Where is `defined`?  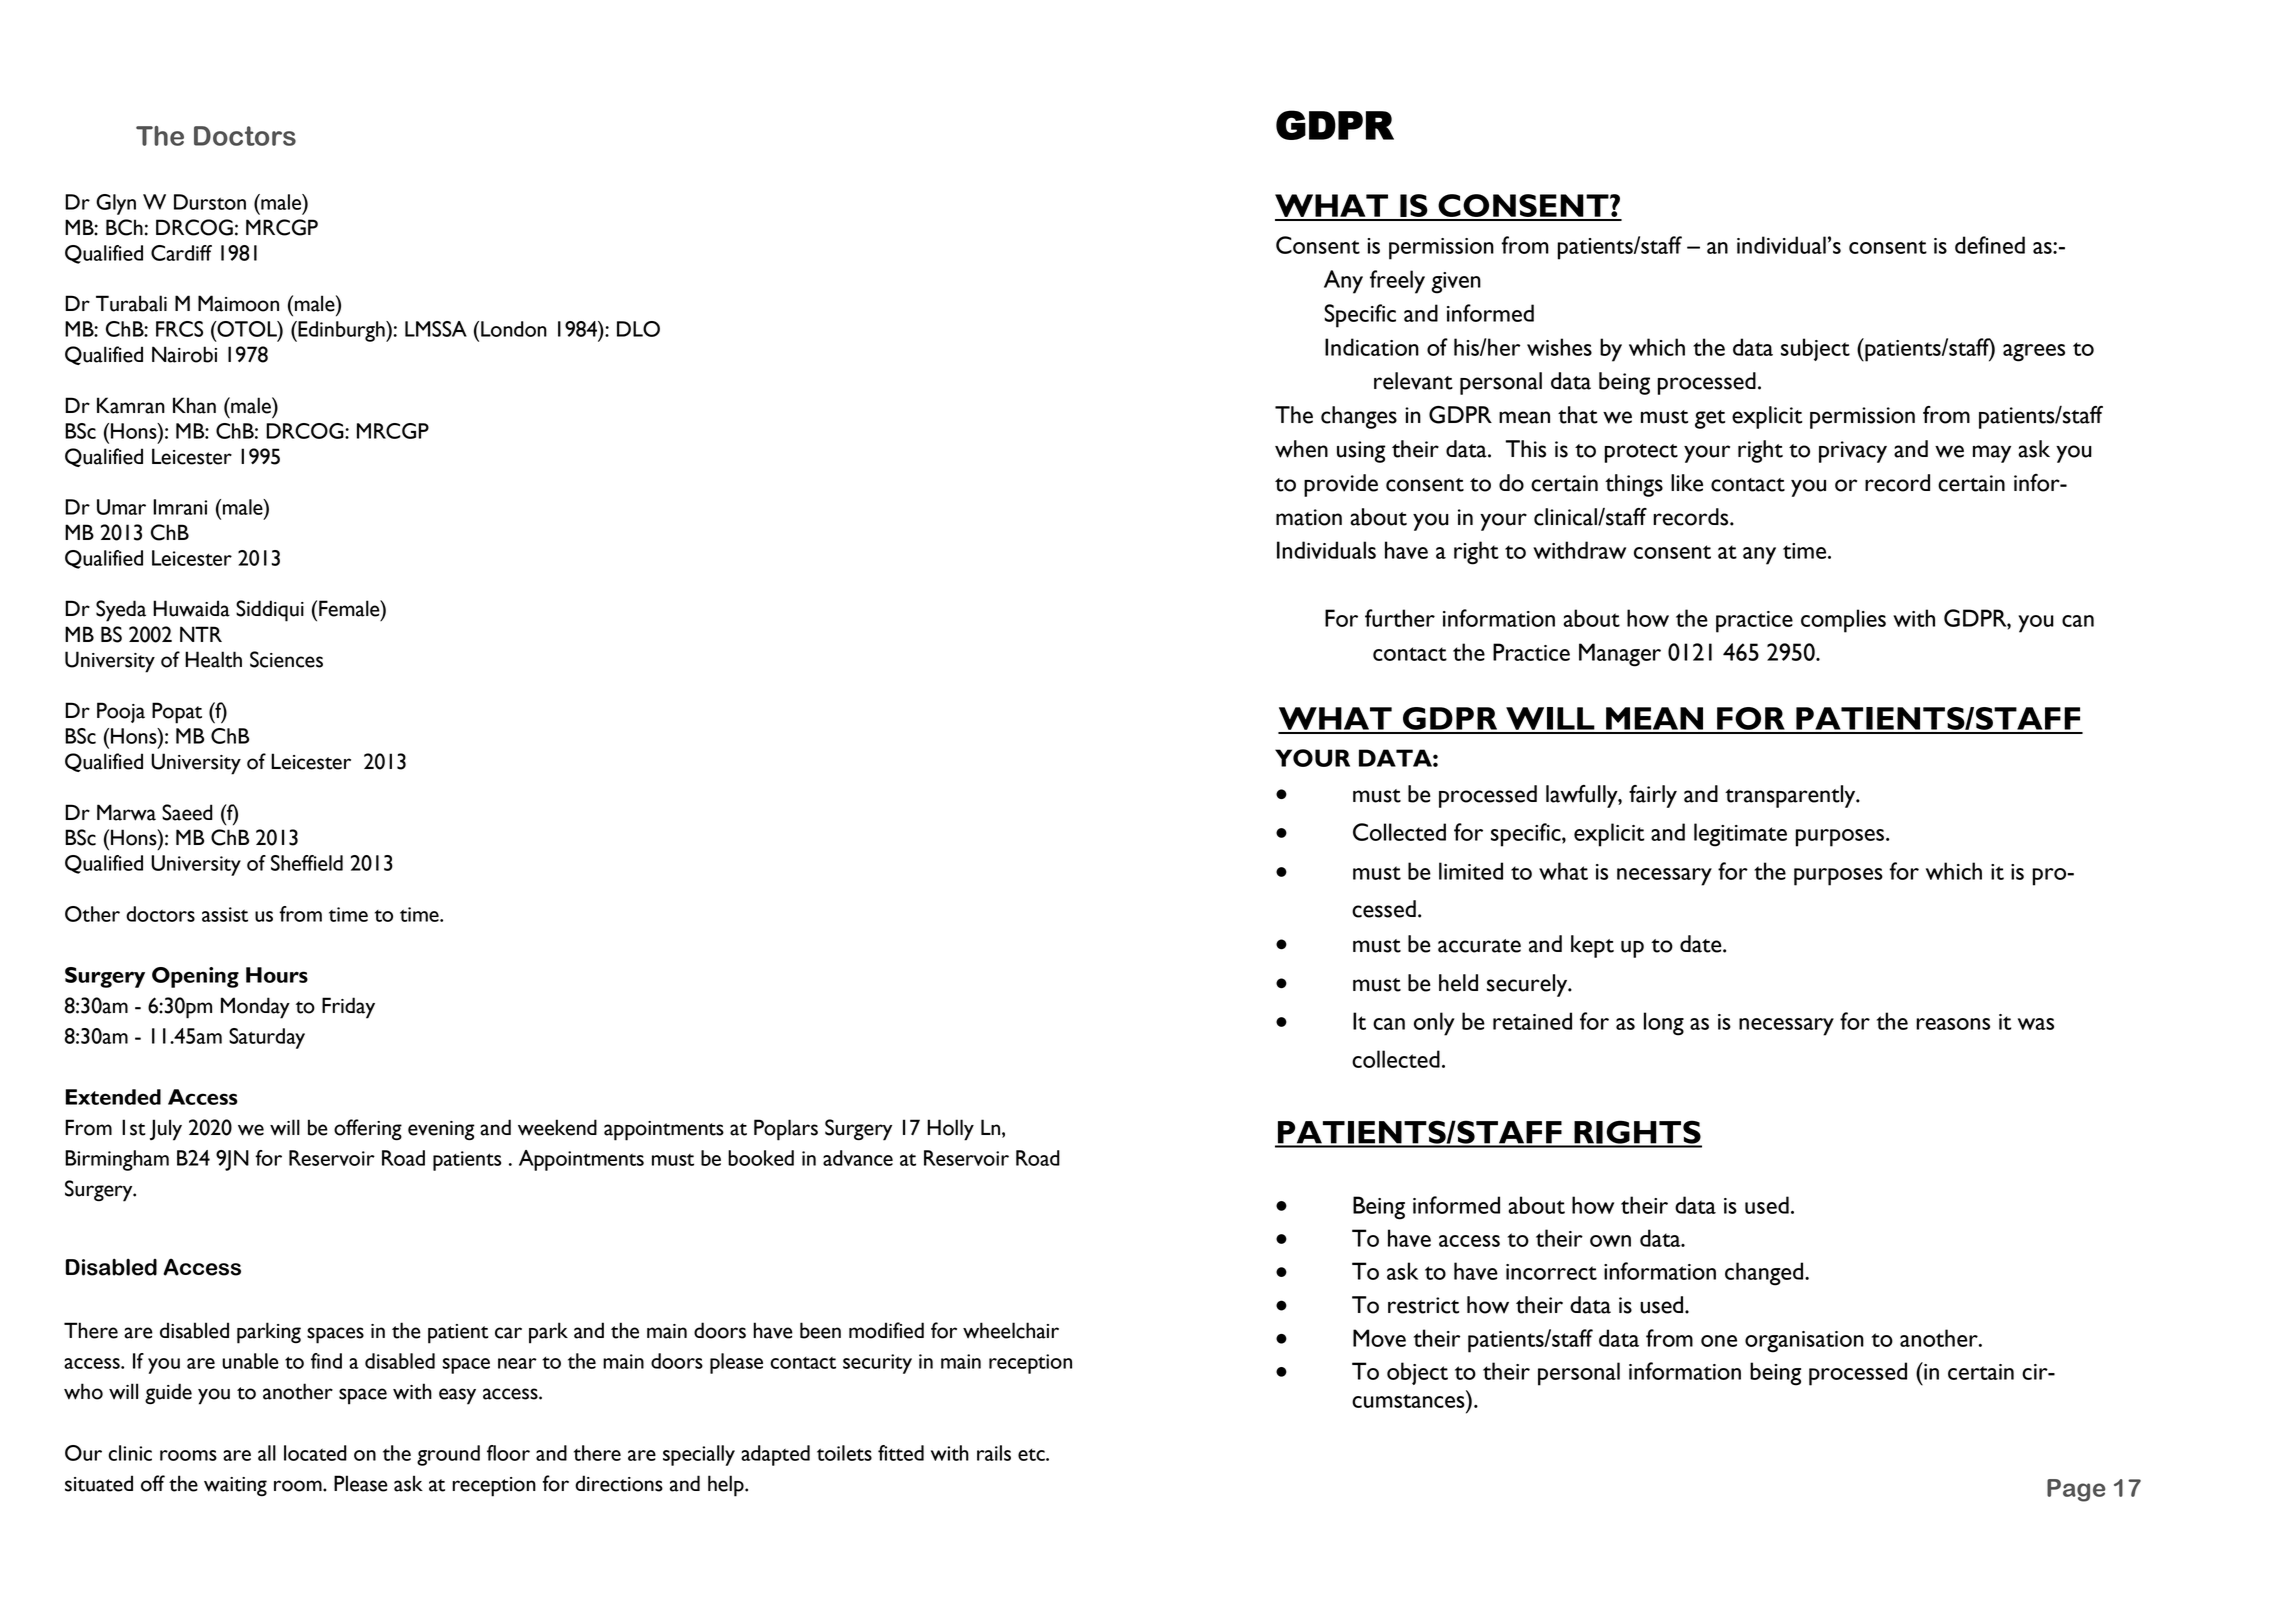
defined is located at coordinates (1990, 245).
